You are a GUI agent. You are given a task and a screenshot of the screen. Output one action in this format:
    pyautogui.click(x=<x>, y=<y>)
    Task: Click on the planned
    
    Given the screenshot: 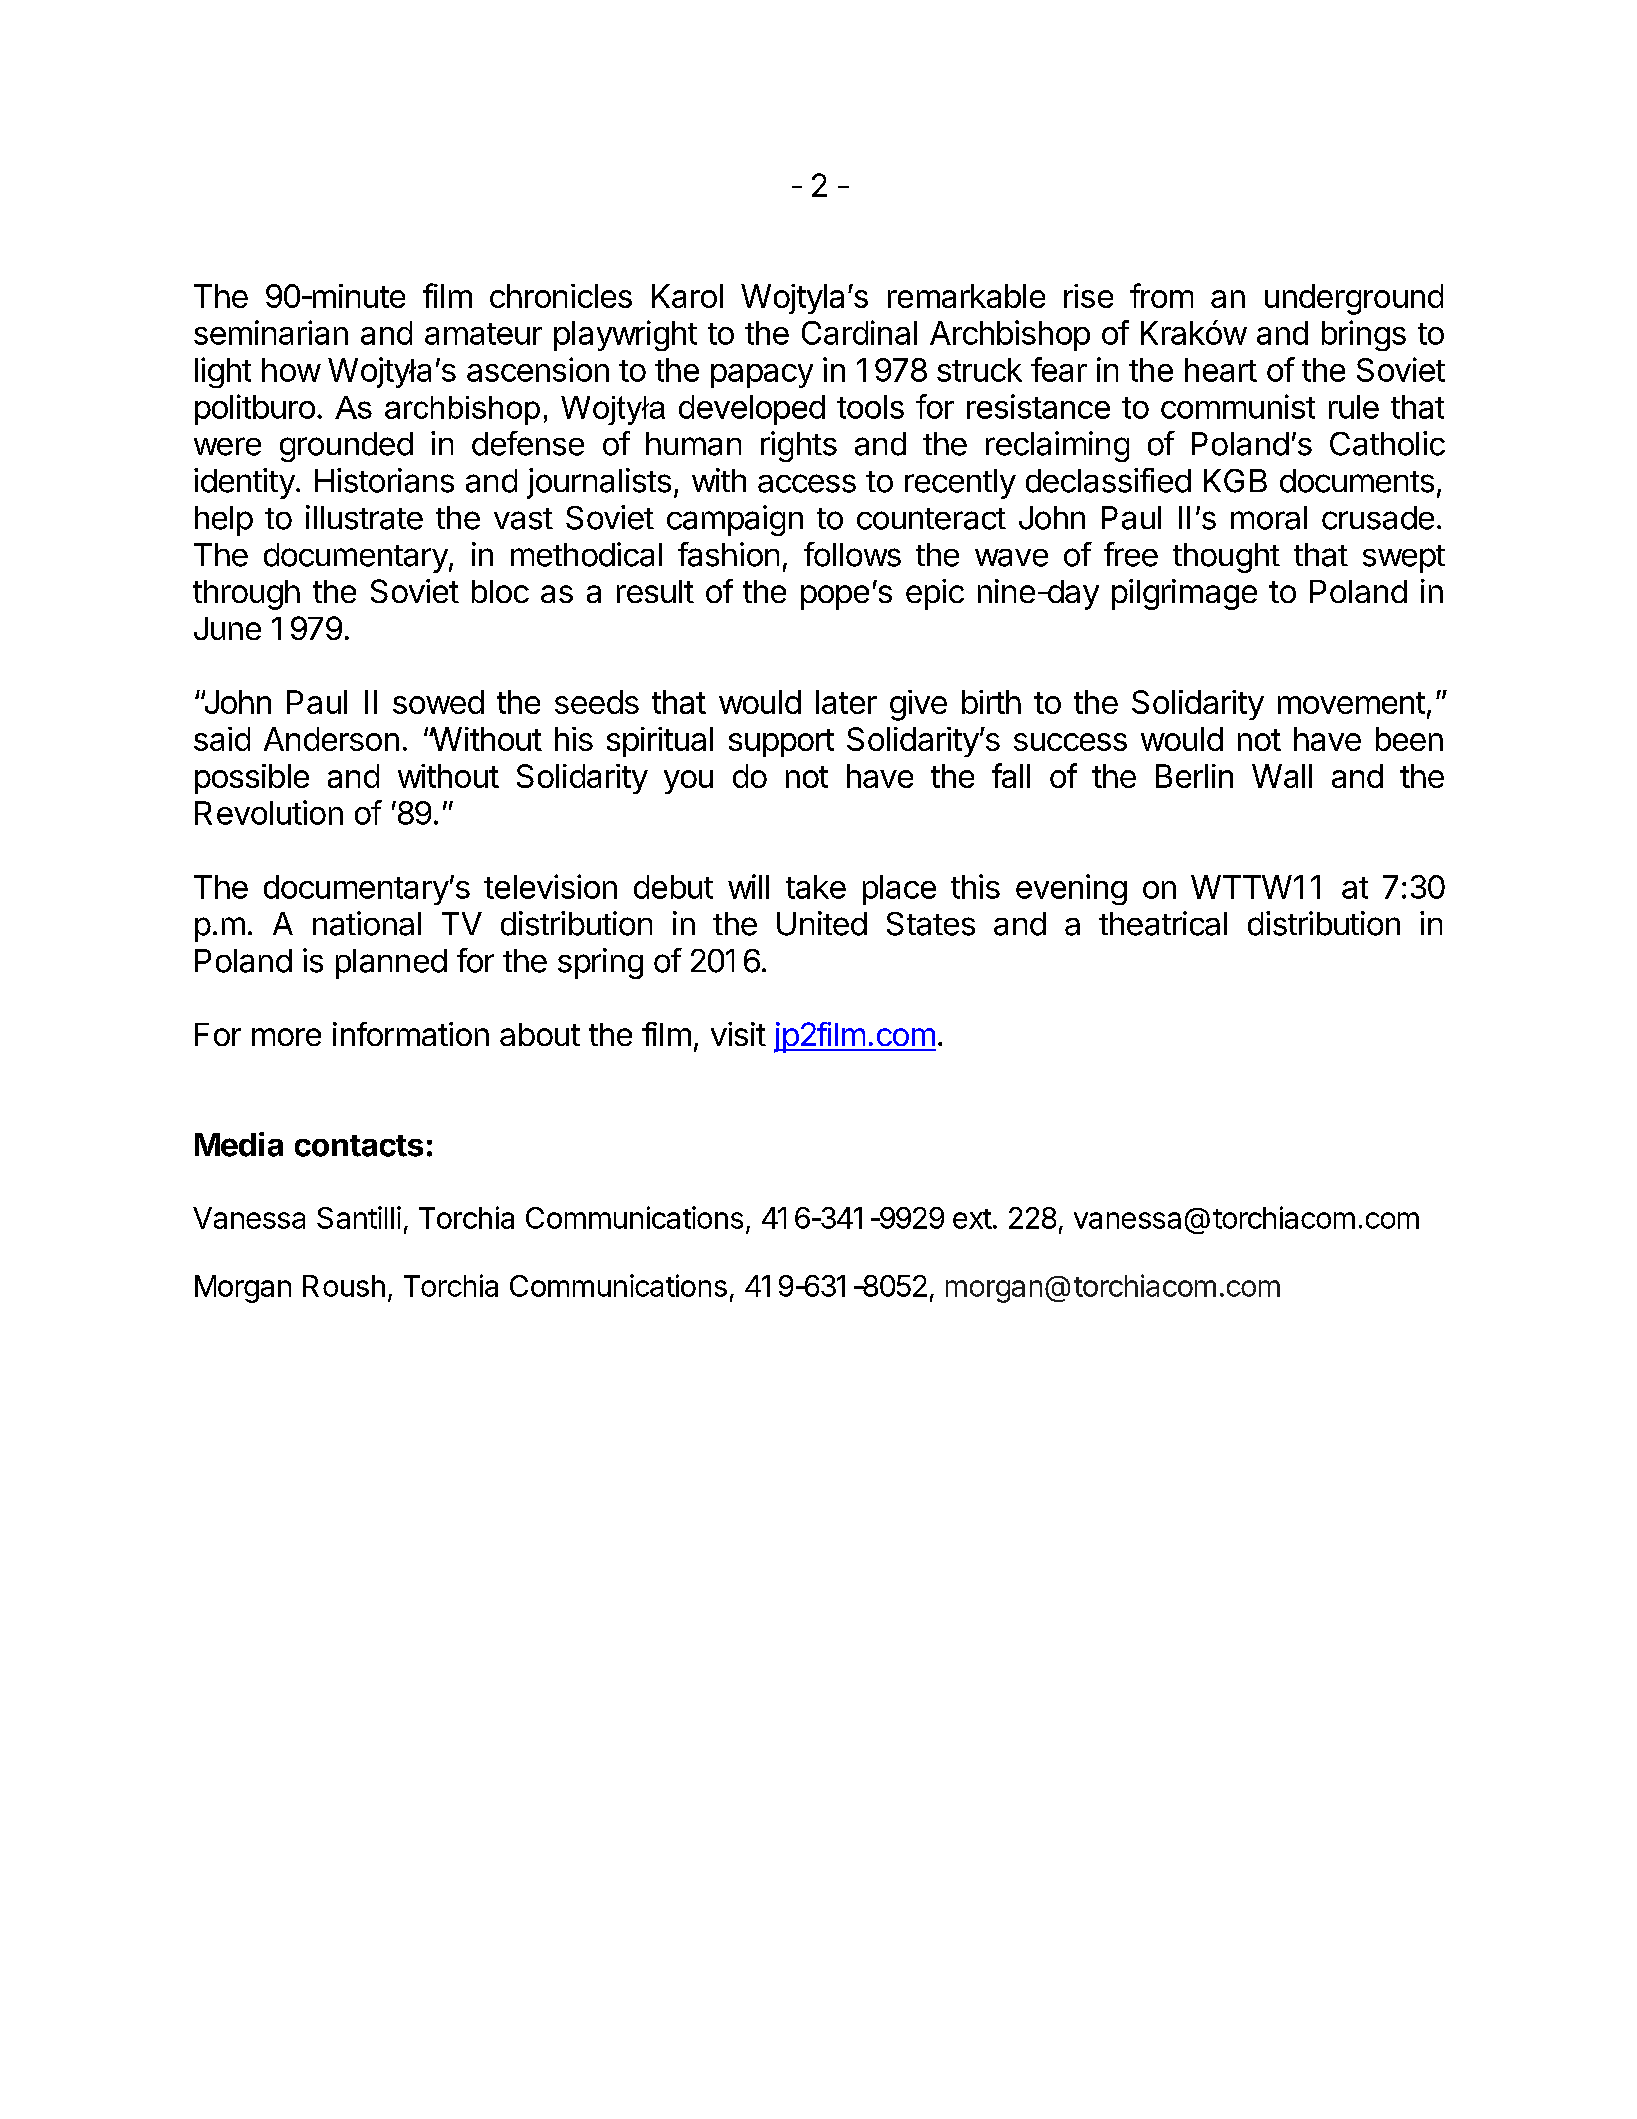 What is the action you would take?
    pyautogui.click(x=391, y=964)
